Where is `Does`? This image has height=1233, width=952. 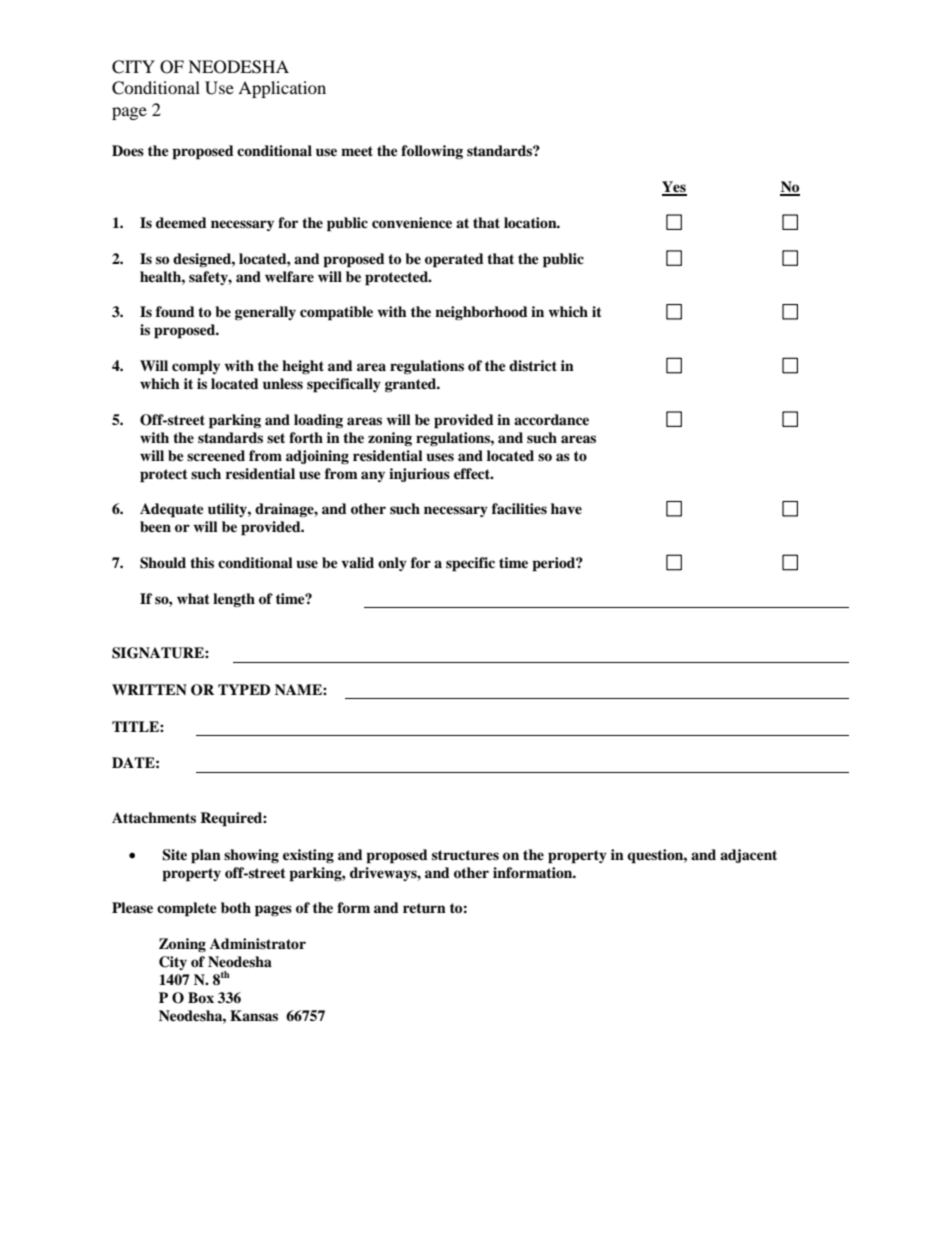 Does is located at coordinates (128, 150).
